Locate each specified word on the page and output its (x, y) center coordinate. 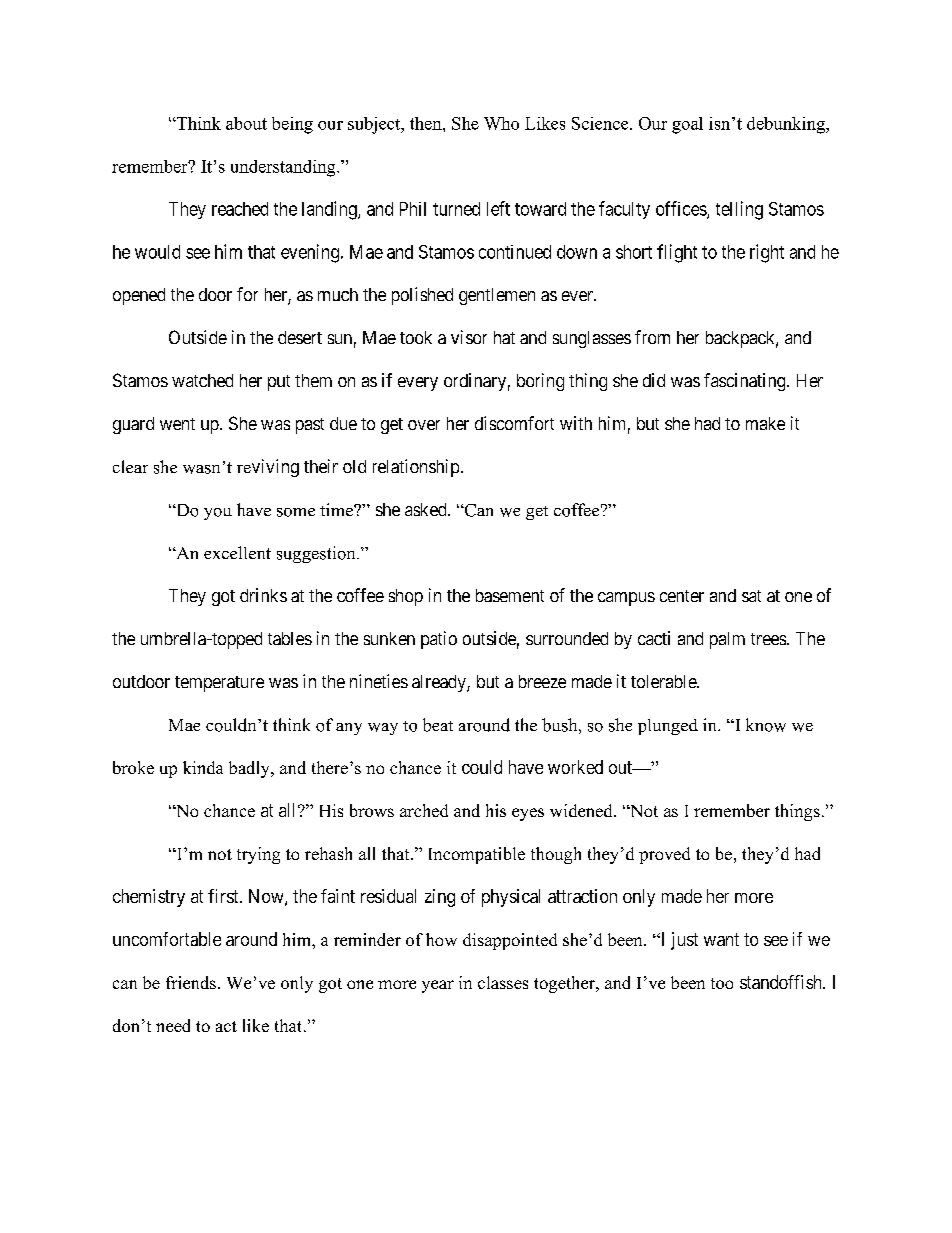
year (438, 986)
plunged (668, 727)
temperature (219, 684)
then (427, 123)
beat (438, 725)
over (424, 425)
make (765, 423)
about (246, 123)
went (177, 424)
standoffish (782, 982)
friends (191, 982)
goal (687, 125)
